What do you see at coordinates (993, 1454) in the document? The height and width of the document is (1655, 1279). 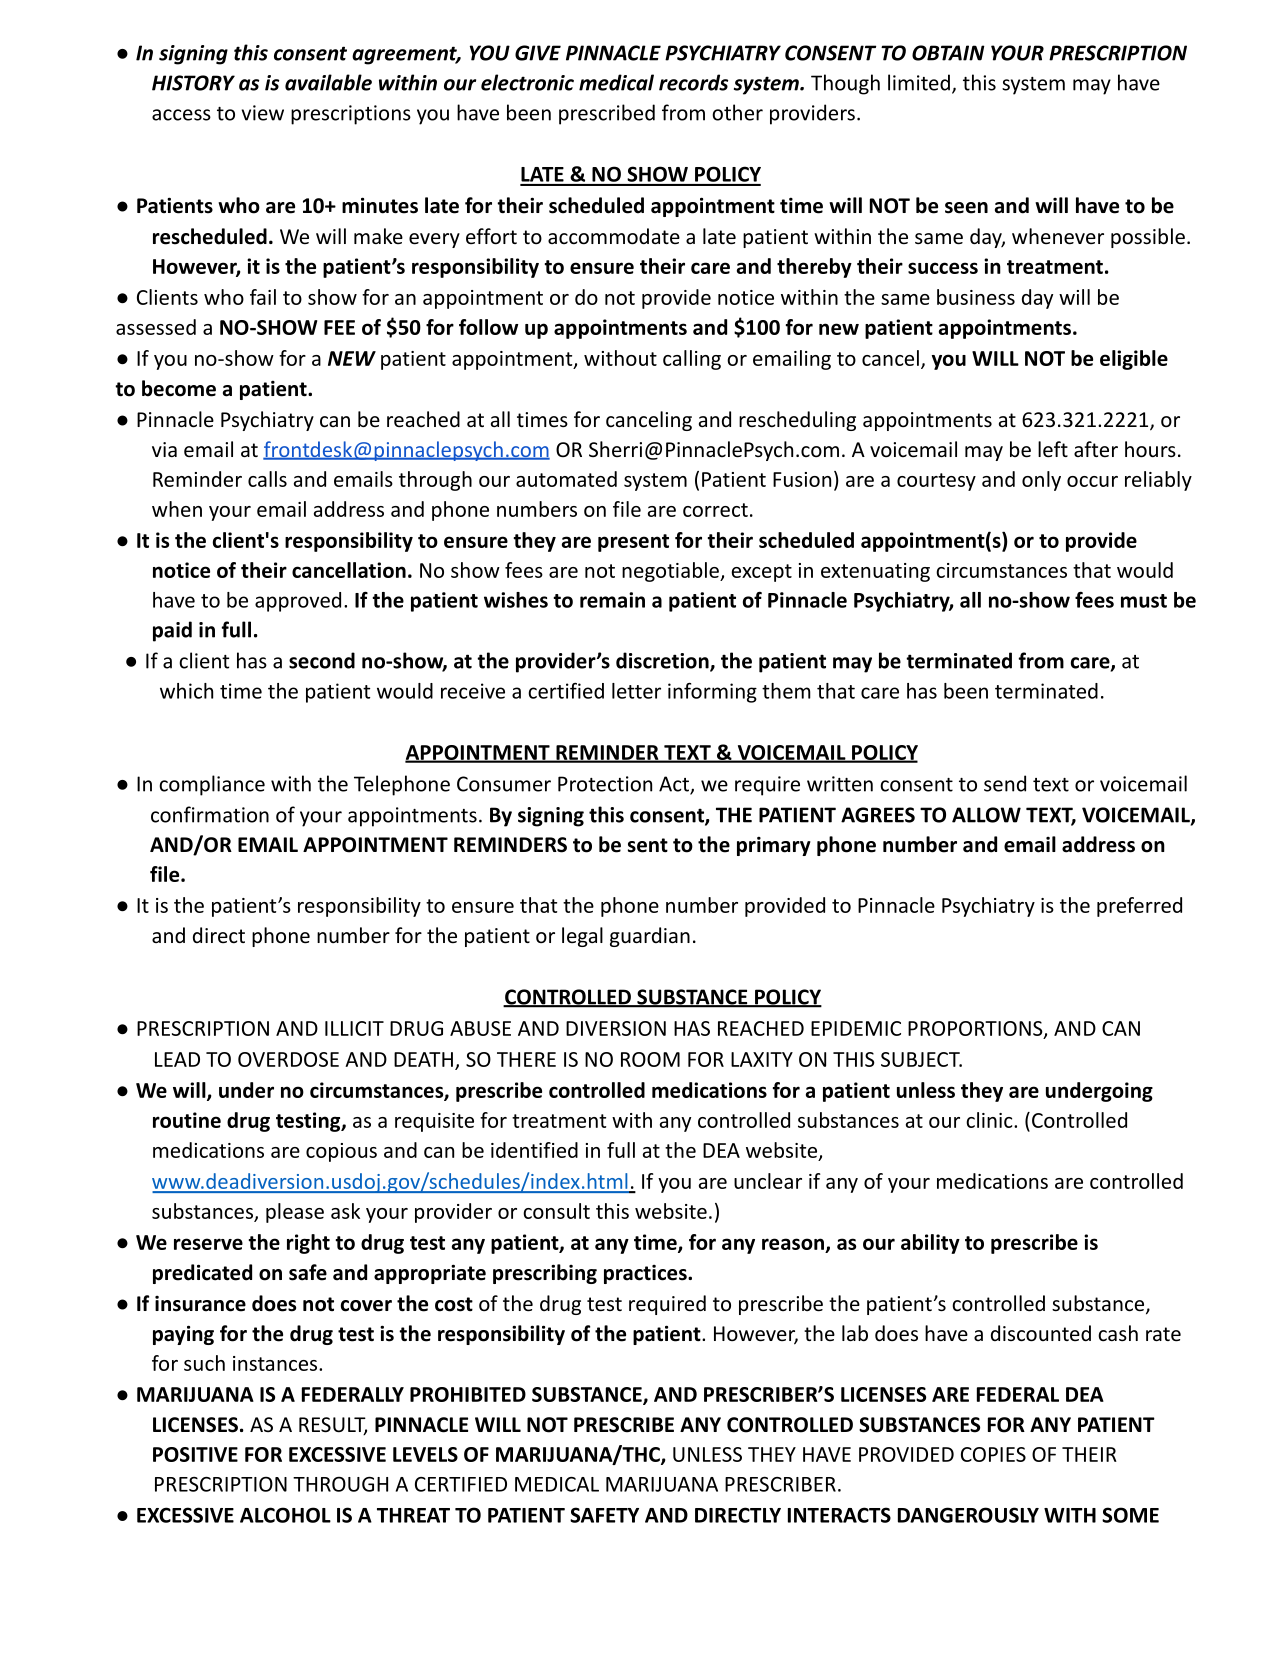 I see `COPIES` at bounding box center [993, 1454].
